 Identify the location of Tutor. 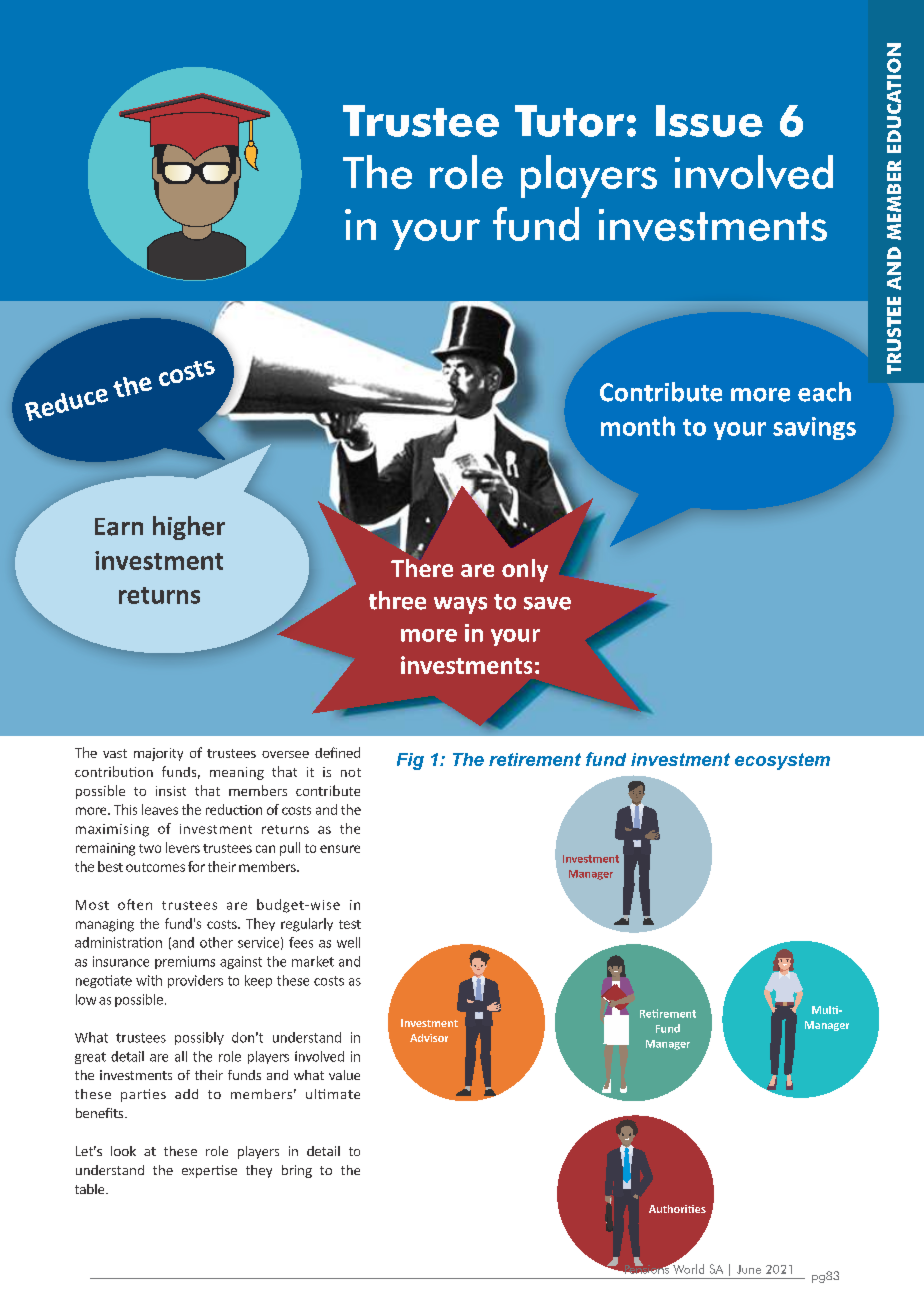
(569, 121).
